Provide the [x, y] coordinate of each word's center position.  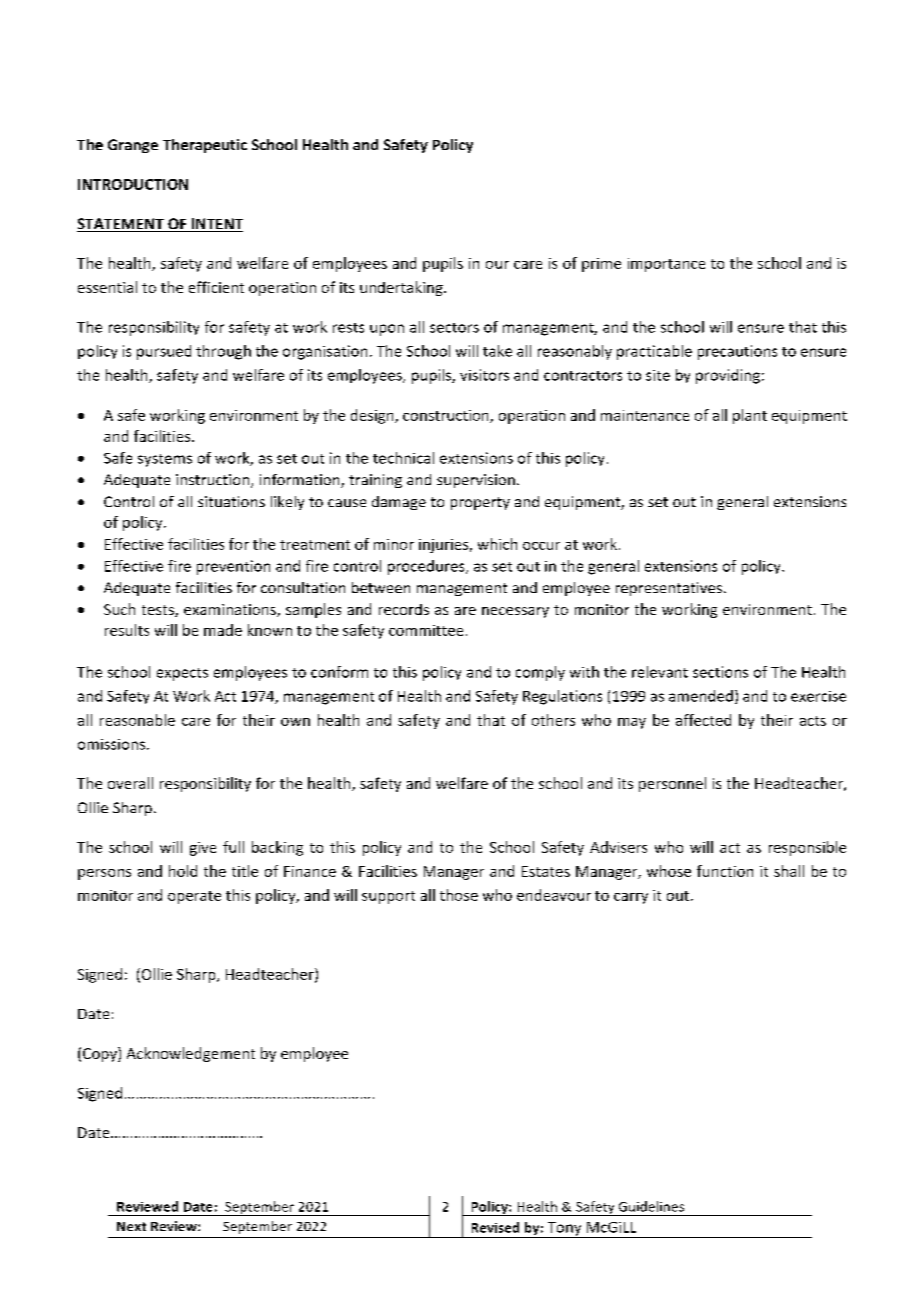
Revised [495, 1227]
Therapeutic [205, 146]
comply [540, 673]
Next [131, 1226]
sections [720, 672]
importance [666, 265]
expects [182, 674]
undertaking [402, 288]
